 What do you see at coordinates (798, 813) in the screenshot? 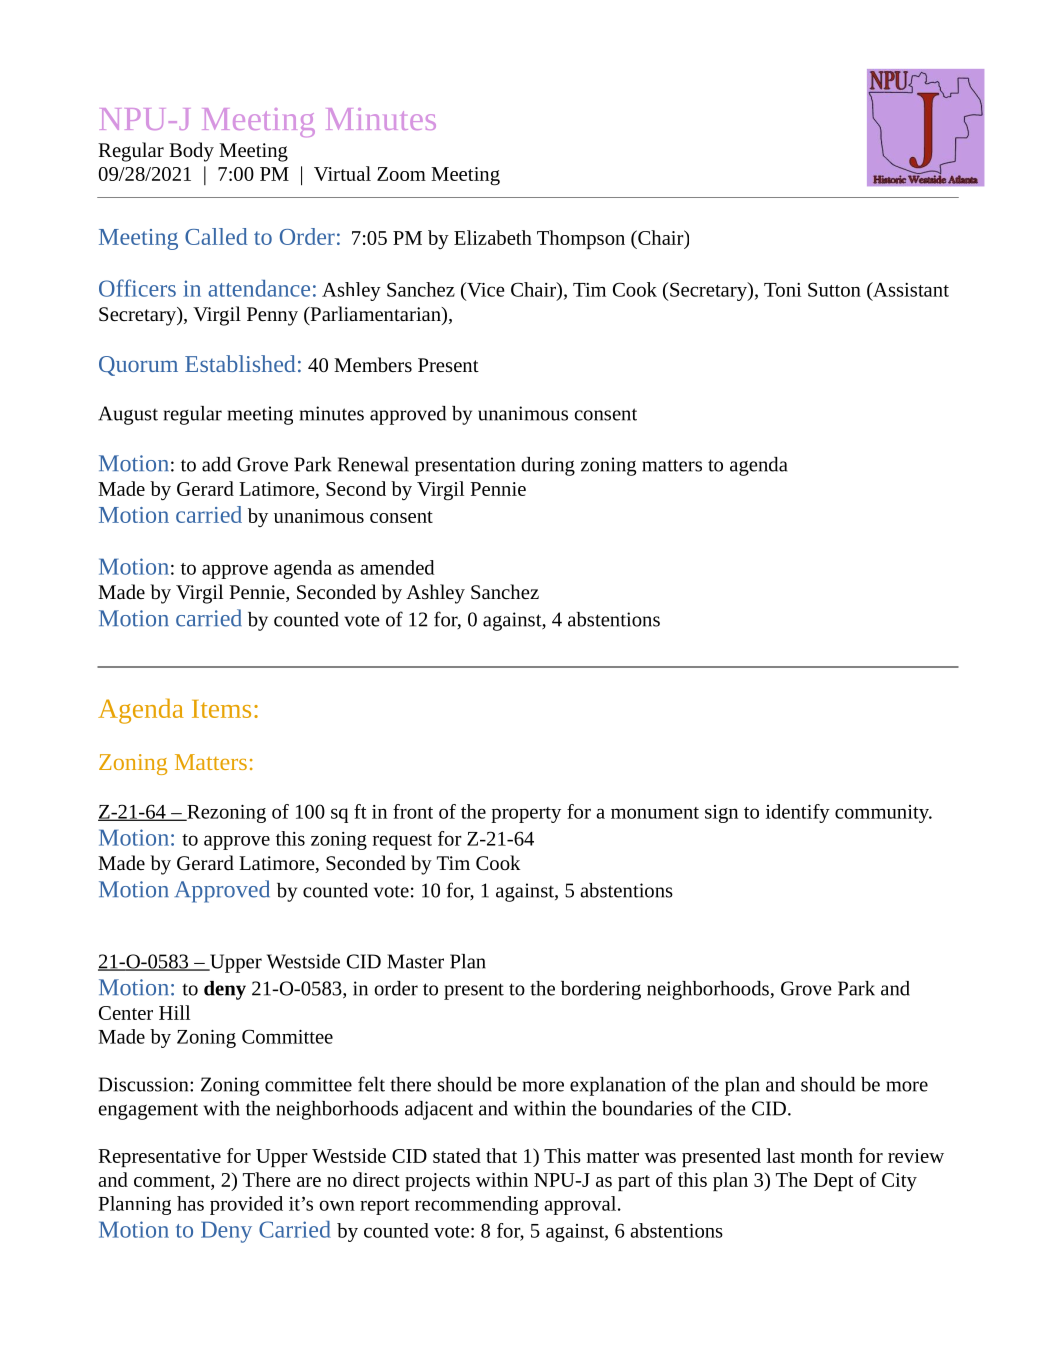
I see `identify` at bounding box center [798, 813].
